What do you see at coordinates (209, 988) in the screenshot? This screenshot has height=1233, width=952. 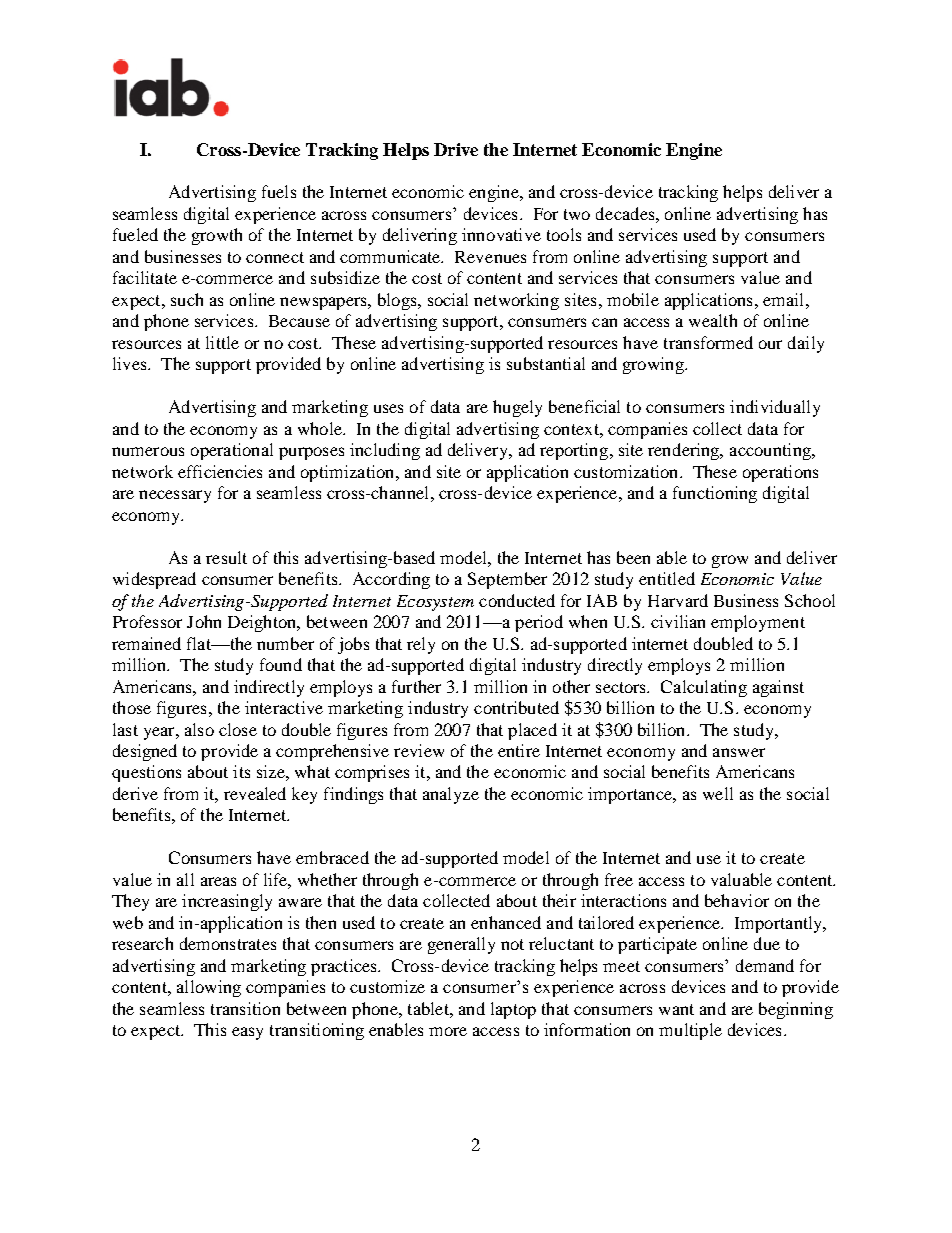 I see `allowing` at bounding box center [209, 988].
